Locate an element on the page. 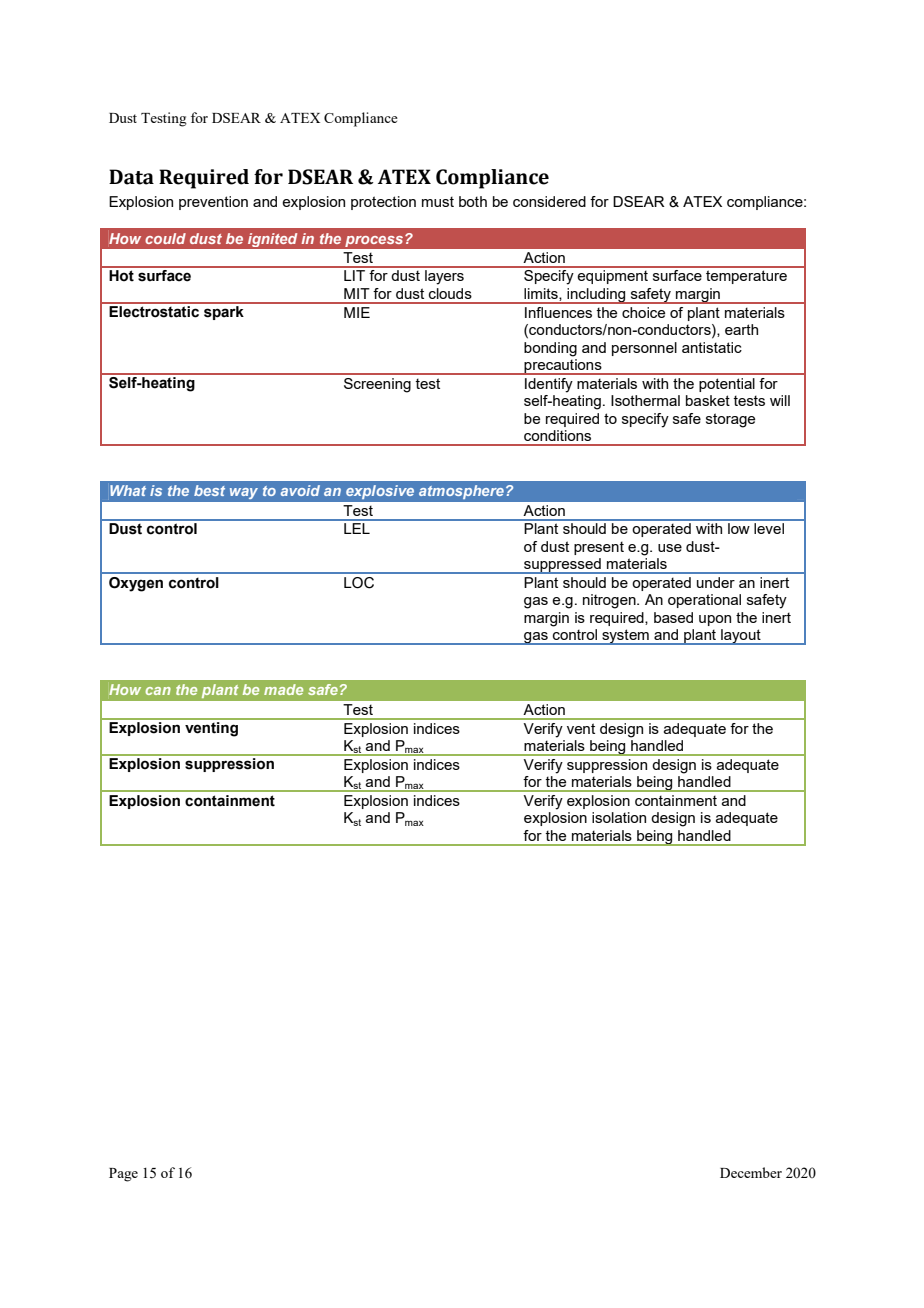 Image resolution: width=924 pixels, height=1308 pixels. choice is located at coordinates (643, 312).
